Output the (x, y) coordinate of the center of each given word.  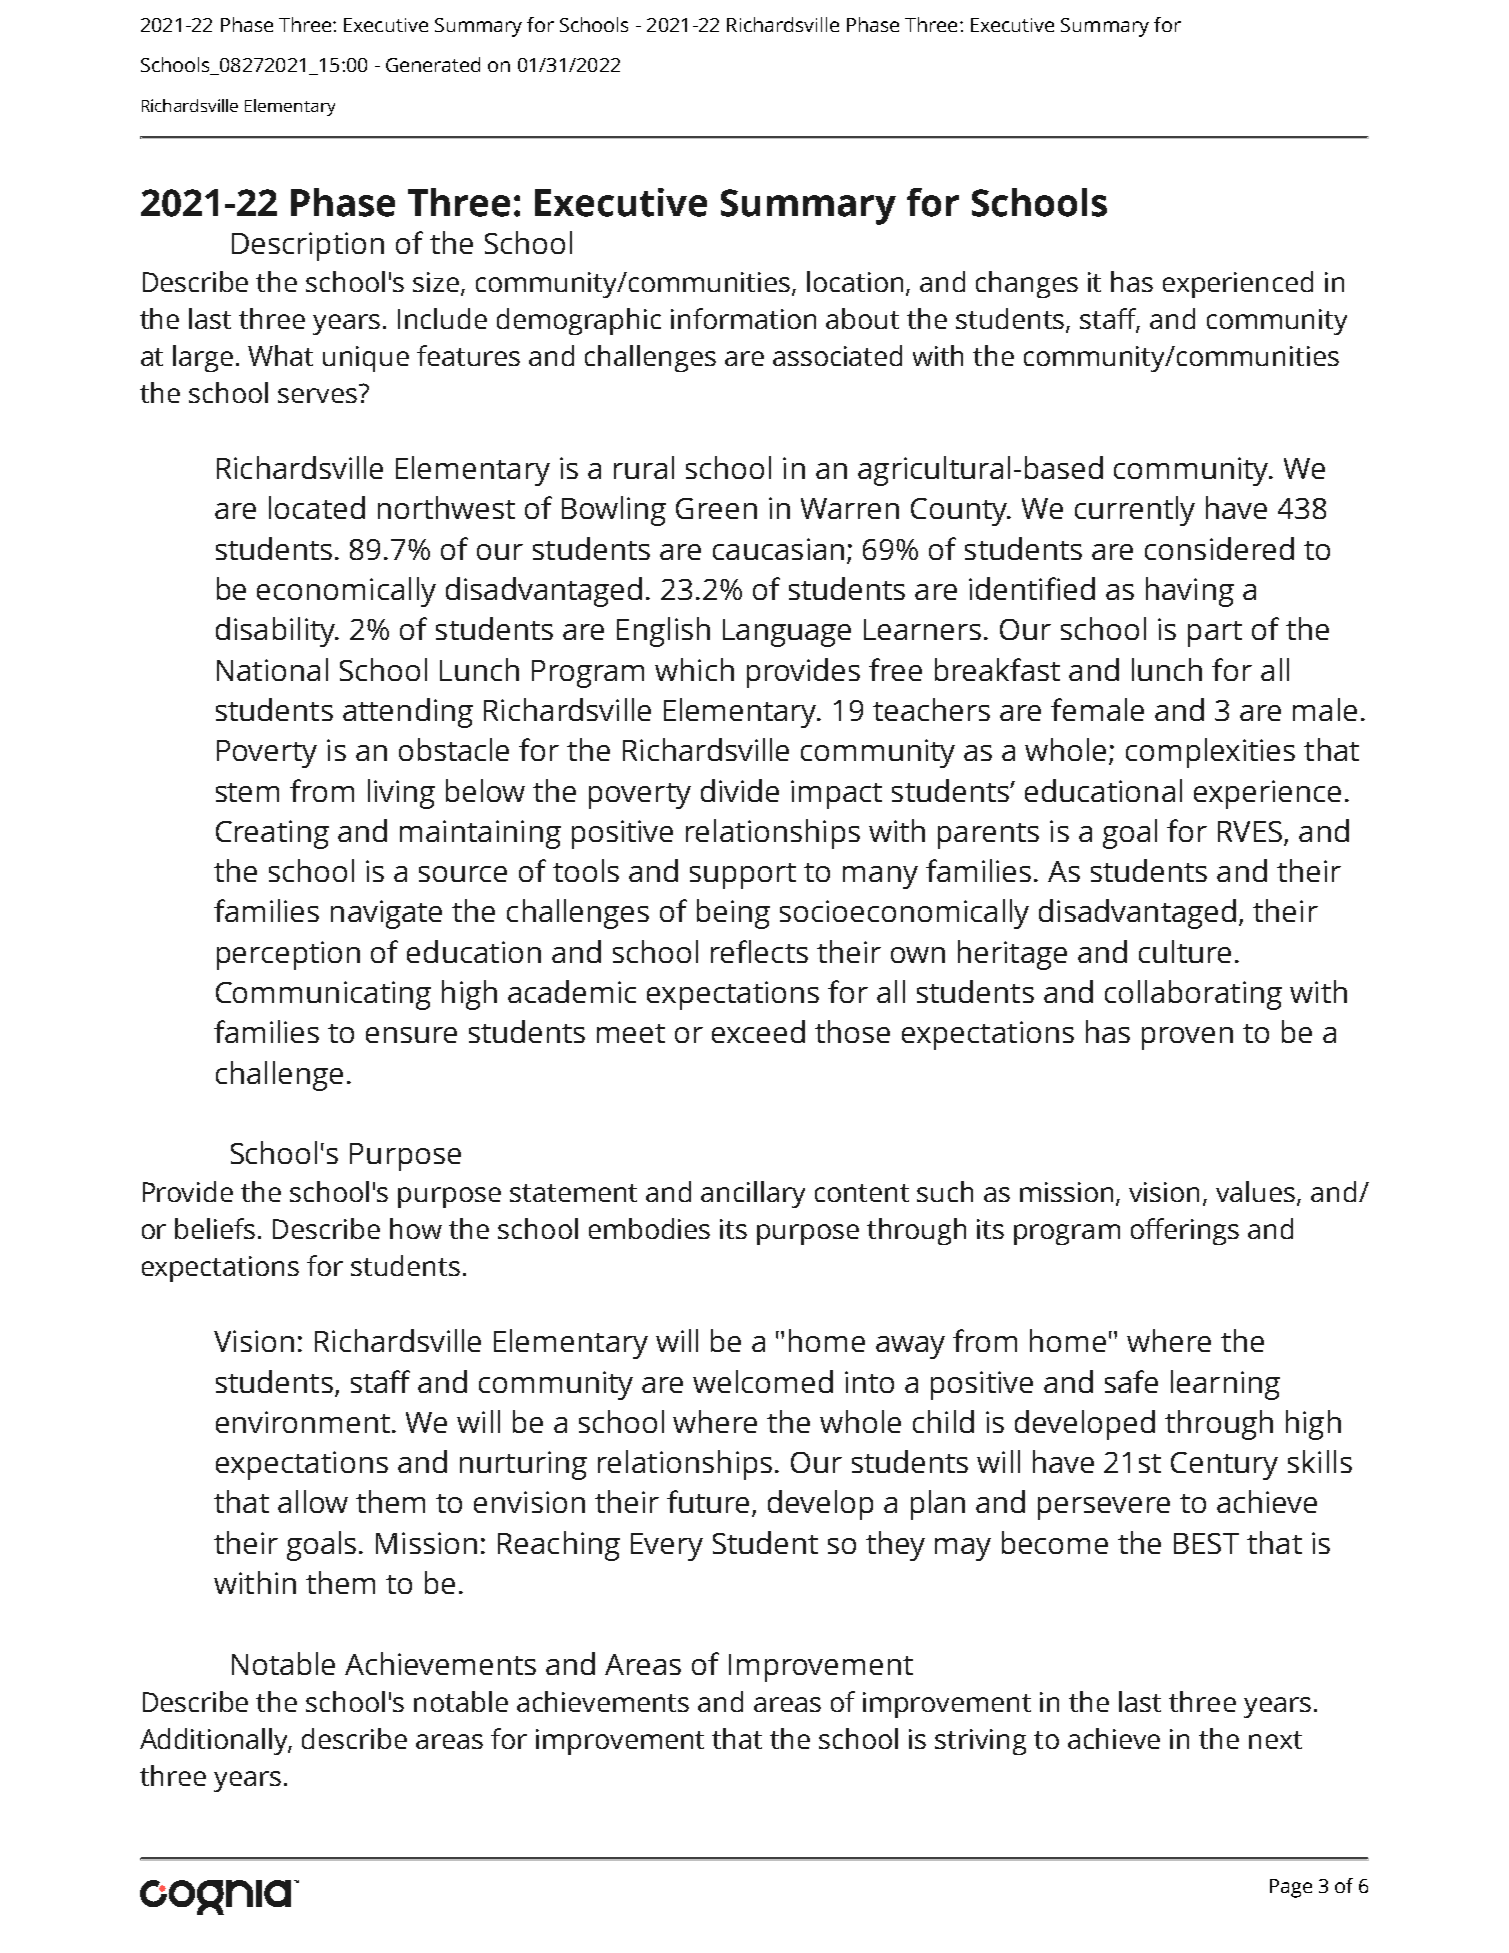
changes (1027, 284)
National (272, 669)
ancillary (753, 1194)
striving (980, 1742)
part (1215, 634)
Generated (433, 64)
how (416, 1228)
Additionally (215, 1741)
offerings (1185, 1231)
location (857, 283)
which (694, 669)
